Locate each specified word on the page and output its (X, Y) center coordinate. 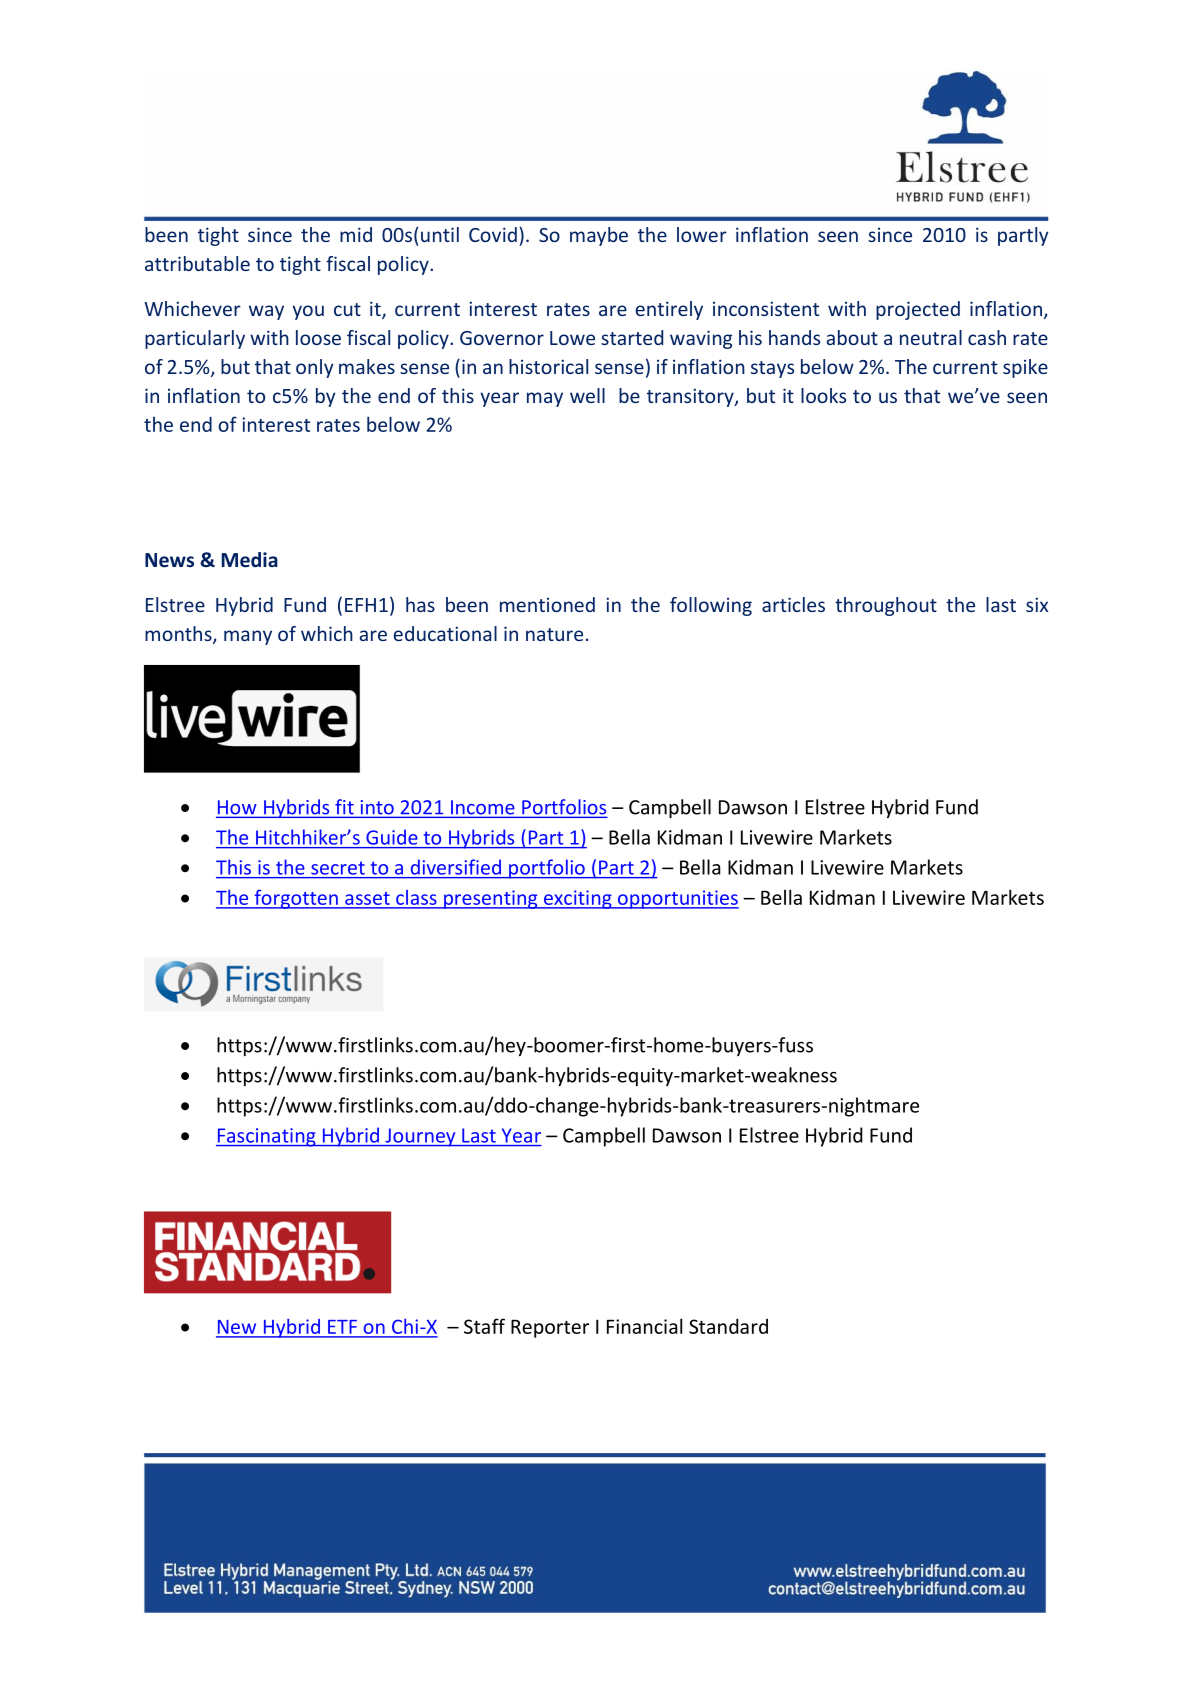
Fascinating (267, 1137)
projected (918, 310)
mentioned (547, 604)
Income (483, 808)
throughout (886, 606)
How (237, 808)
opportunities (677, 899)
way (266, 312)
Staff (484, 1326)
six (1037, 604)
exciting (577, 899)
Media (249, 560)
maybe (599, 236)
